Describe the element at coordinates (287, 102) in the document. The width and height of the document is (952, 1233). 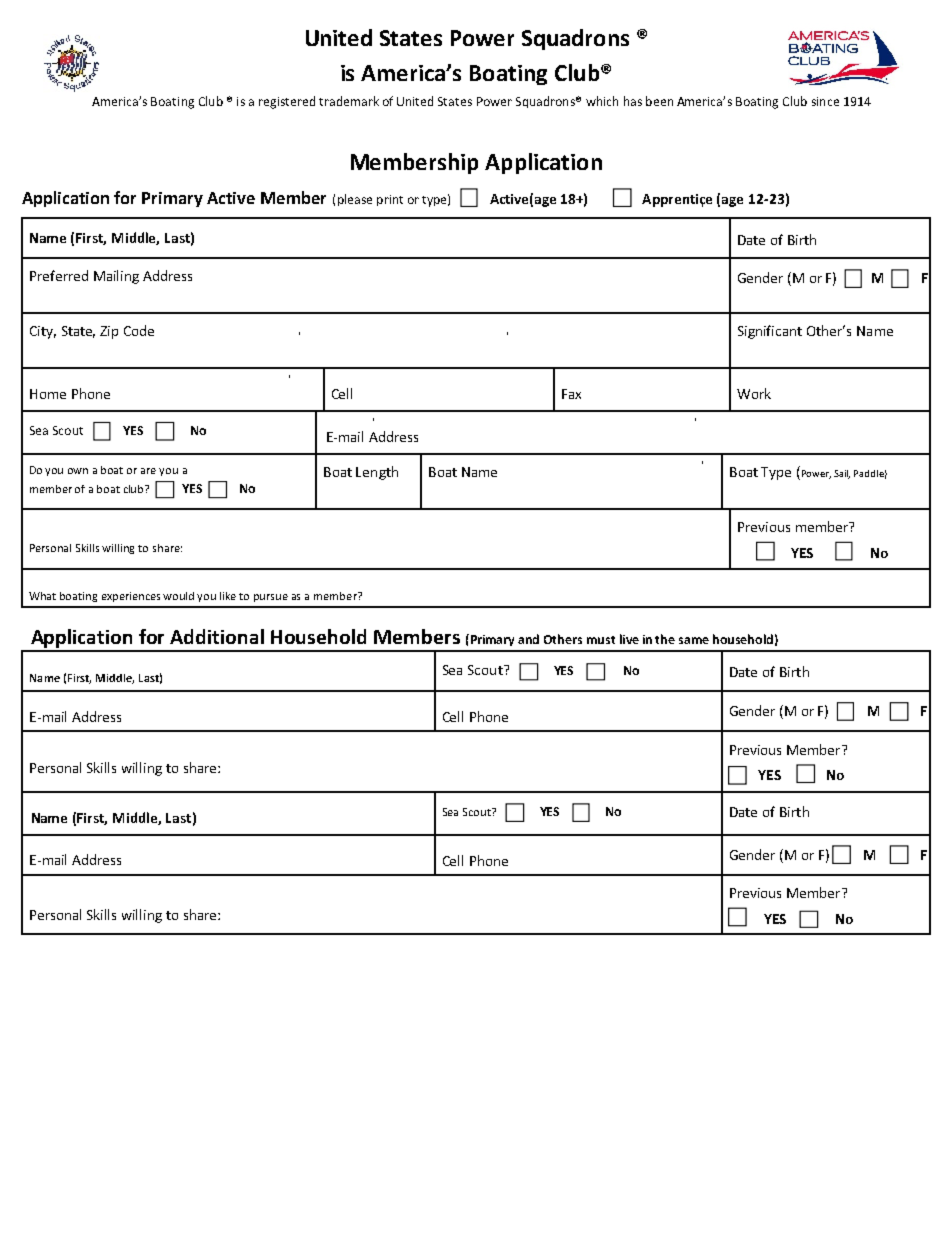
I see `registered` at that location.
